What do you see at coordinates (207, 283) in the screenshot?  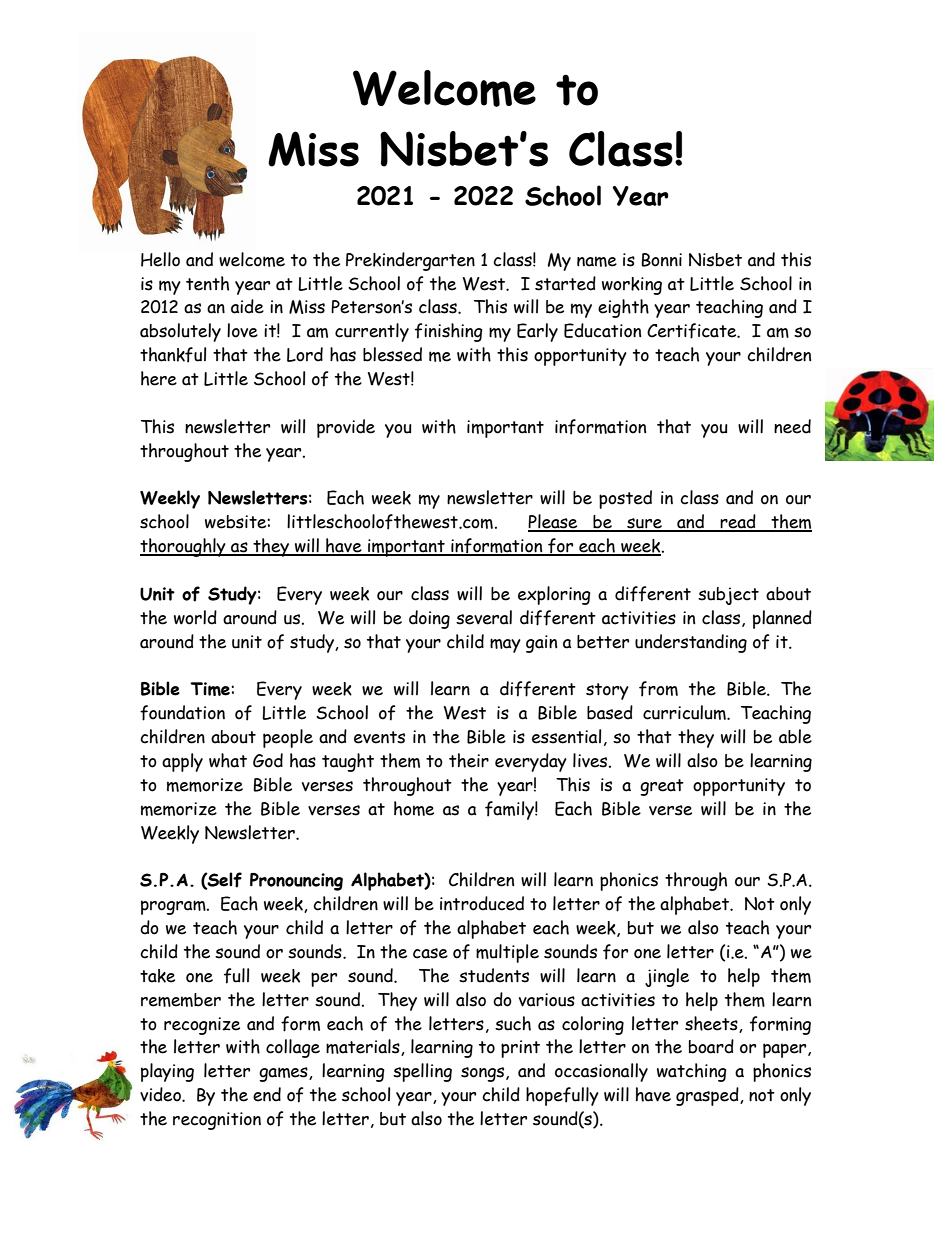 I see `tenth` at bounding box center [207, 283].
